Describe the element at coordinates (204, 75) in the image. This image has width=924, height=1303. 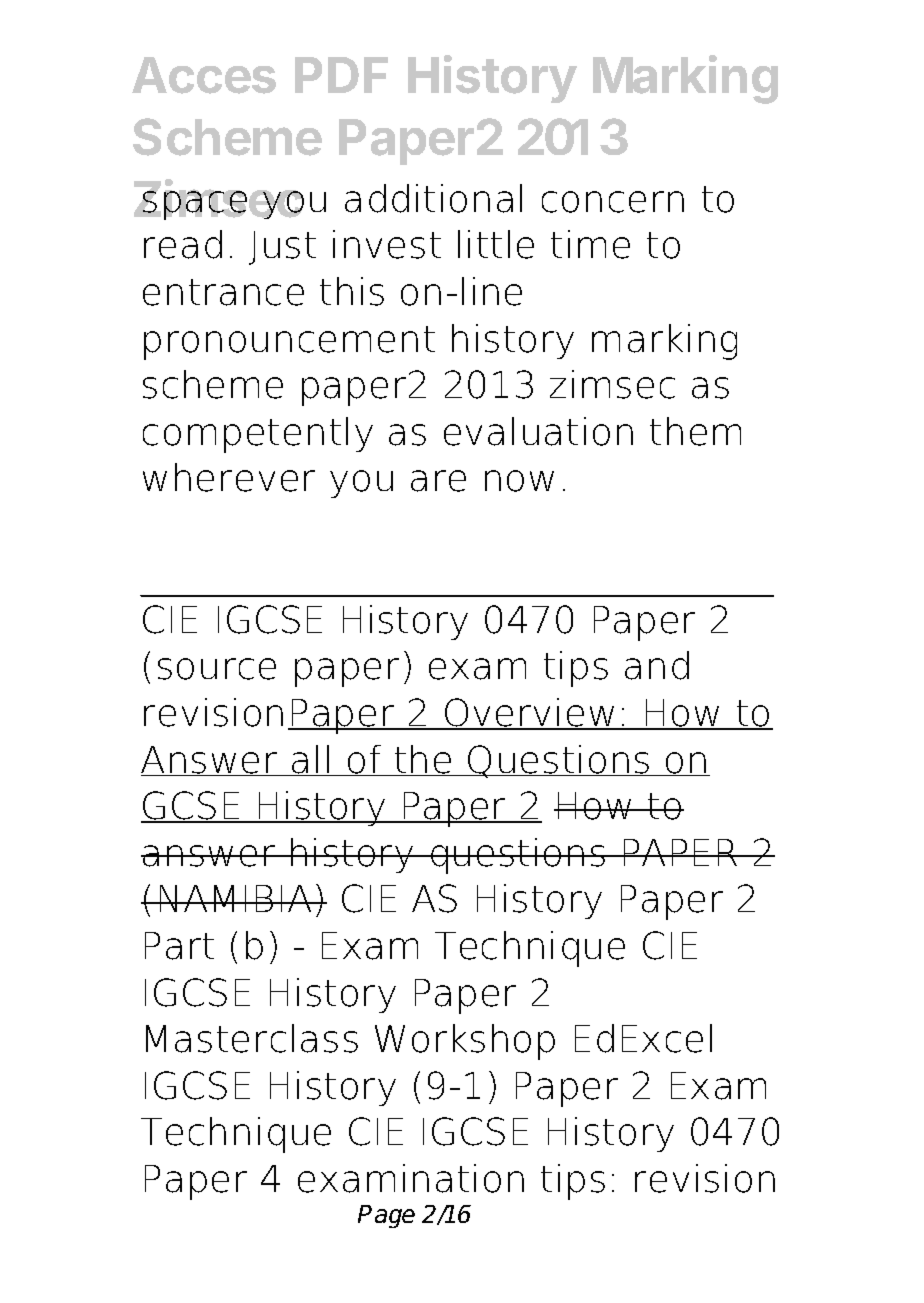
I see `Acces` at that location.
